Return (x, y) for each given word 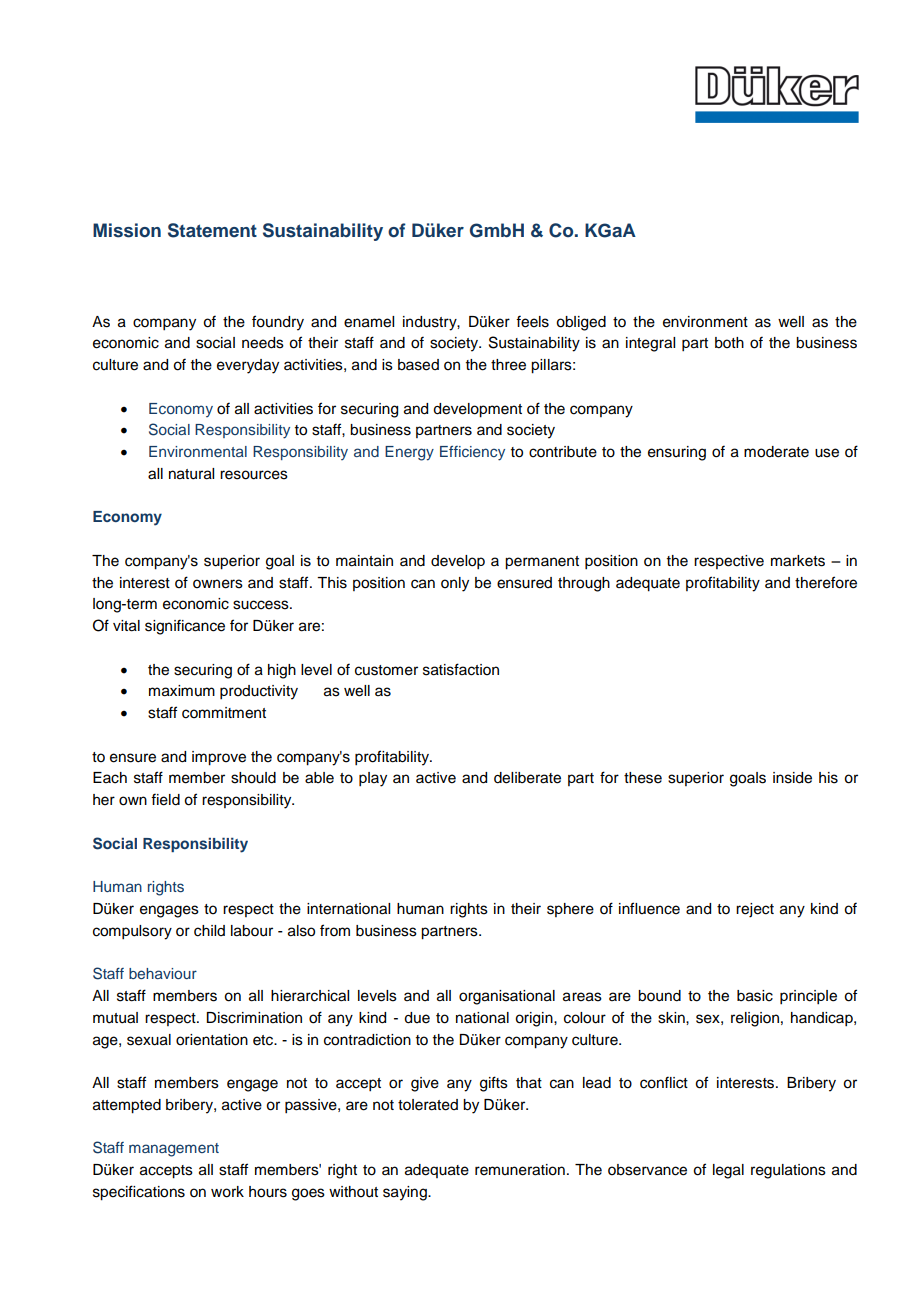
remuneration (520, 1170)
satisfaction (461, 669)
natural (191, 474)
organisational (507, 997)
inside (792, 778)
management (174, 1150)
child (209, 931)
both (729, 343)
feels (532, 321)
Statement (212, 230)
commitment (224, 713)
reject (755, 910)
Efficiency (472, 453)
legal (728, 1171)
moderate (776, 452)
